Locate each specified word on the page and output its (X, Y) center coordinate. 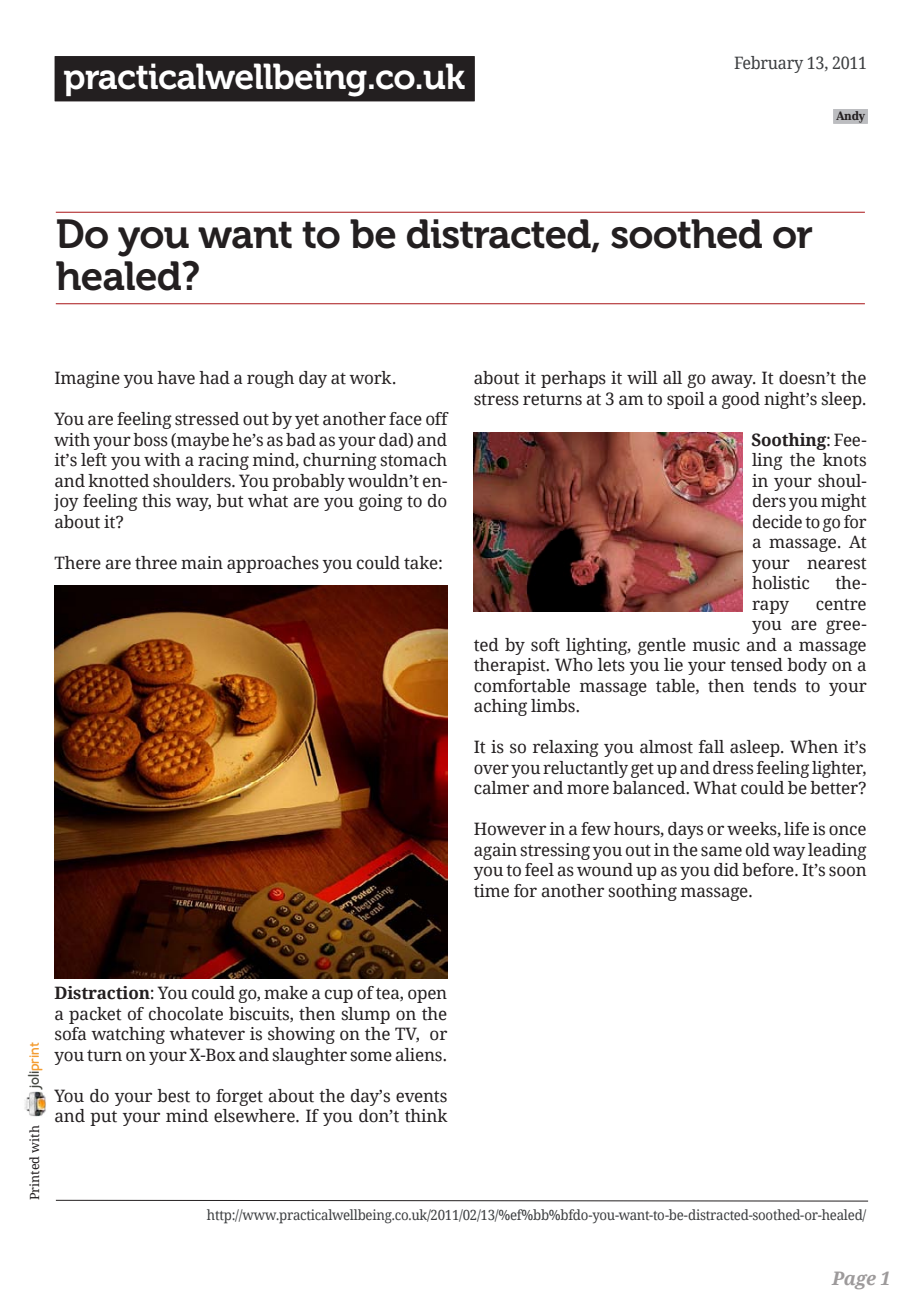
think (426, 1116)
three (156, 563)
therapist (511, 666)
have (176, 378)
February (768, 64)
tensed (756, 665)
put (103, 1118)
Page (854, 1280)
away (733, 381)
